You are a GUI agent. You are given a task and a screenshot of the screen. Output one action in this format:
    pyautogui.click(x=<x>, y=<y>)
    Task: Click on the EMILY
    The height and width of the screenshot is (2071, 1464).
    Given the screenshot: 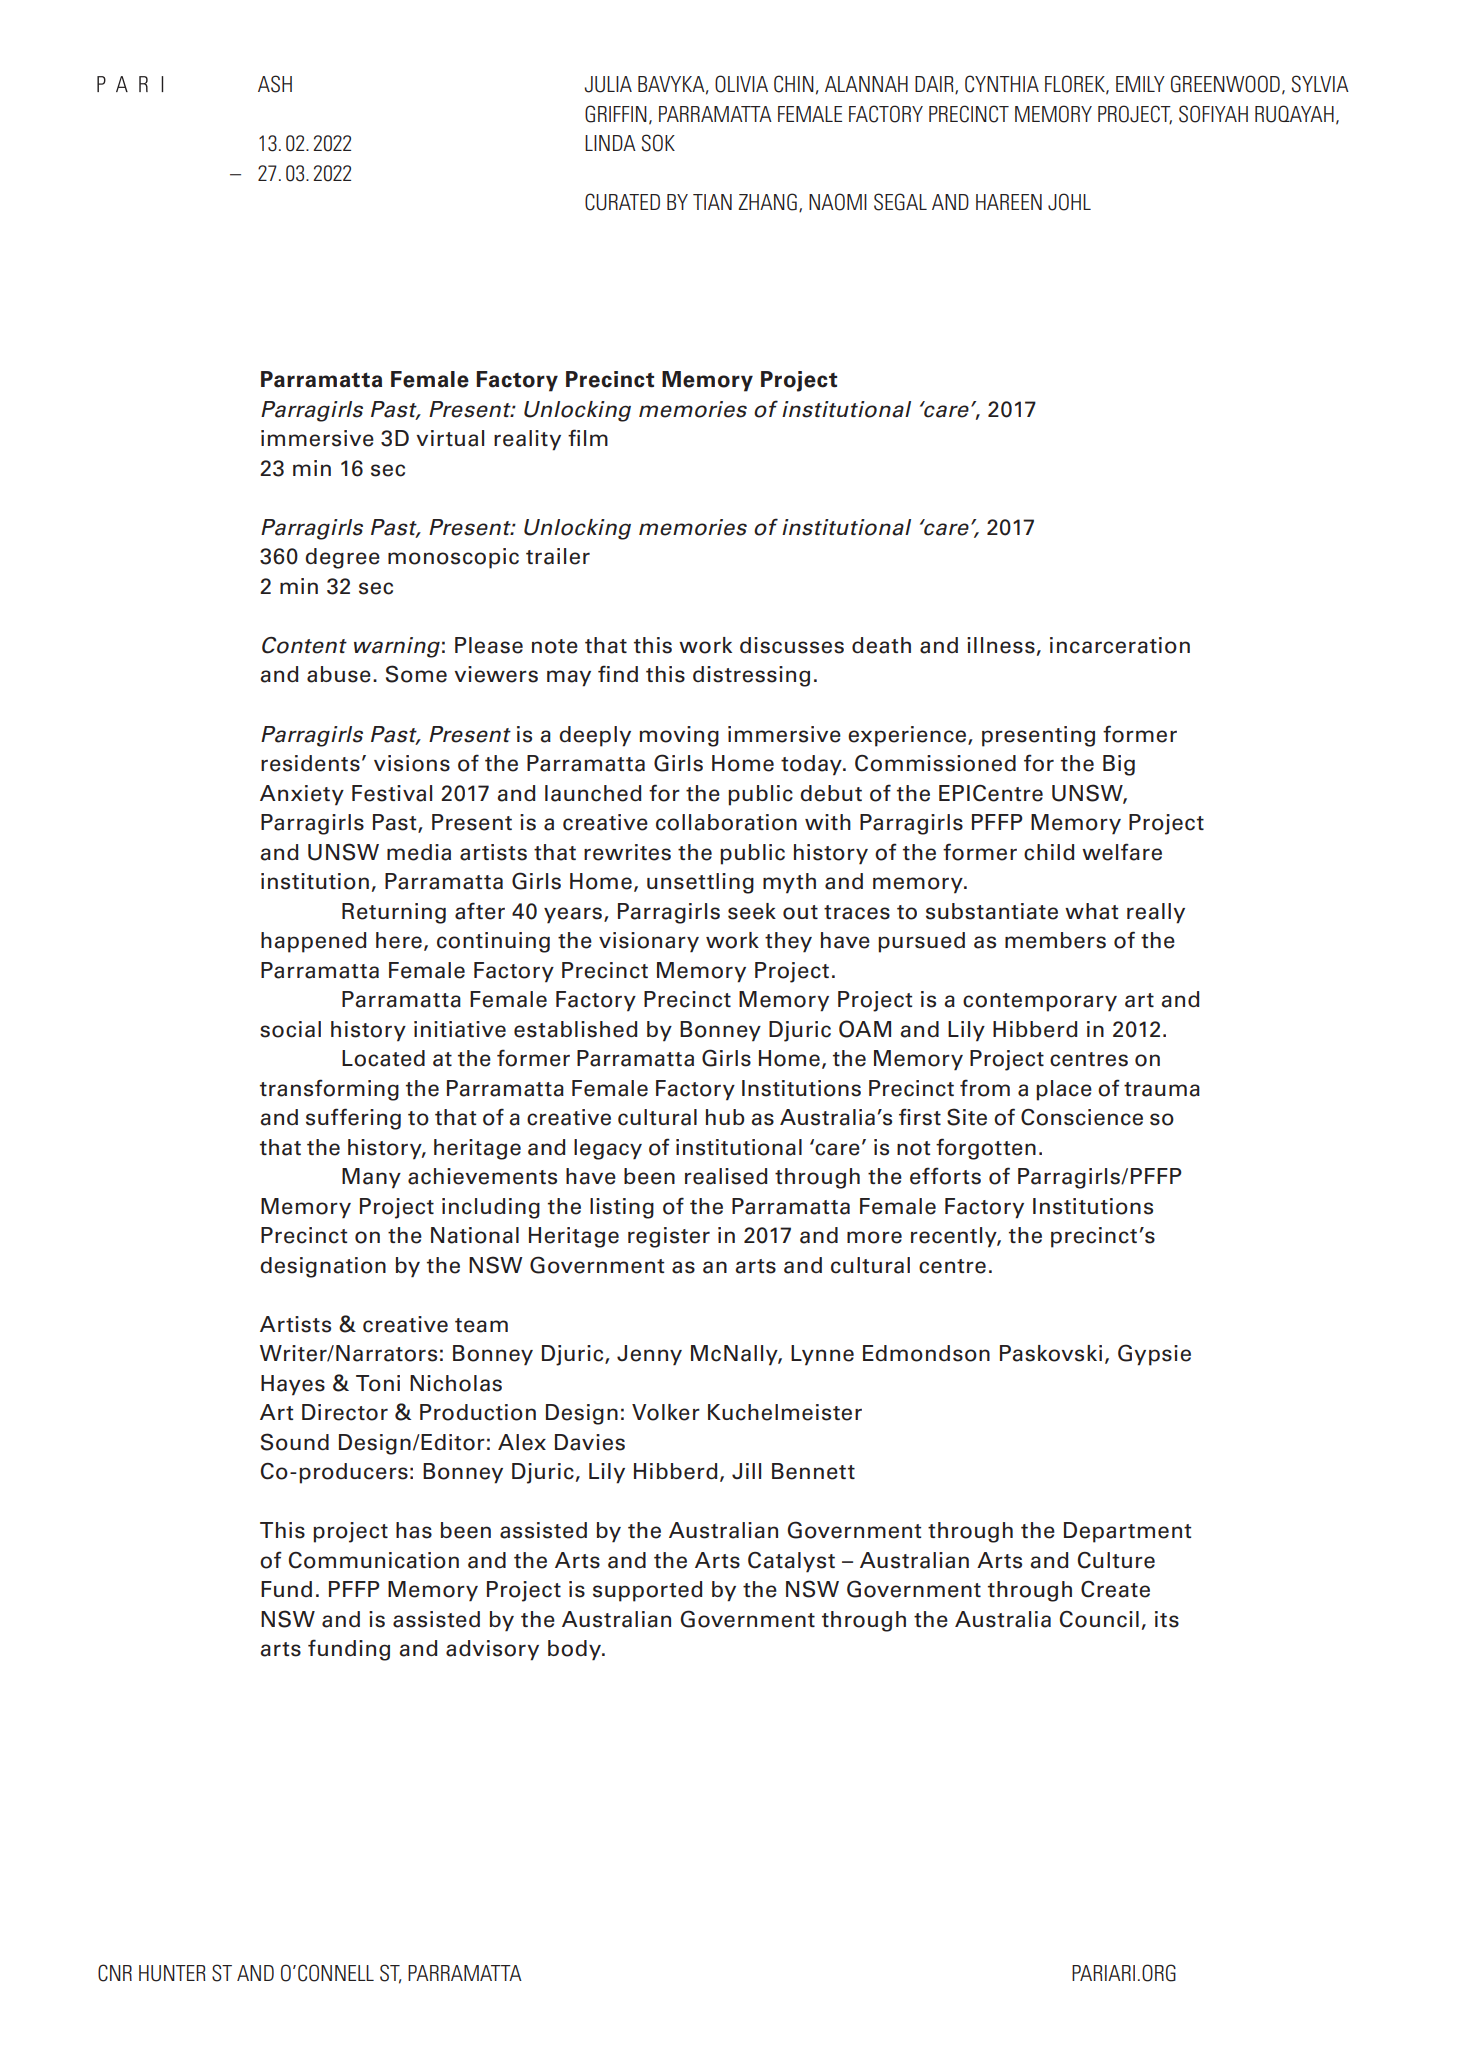 What is the action you would take?
    pyautogui.click(x=1140, y=84)
